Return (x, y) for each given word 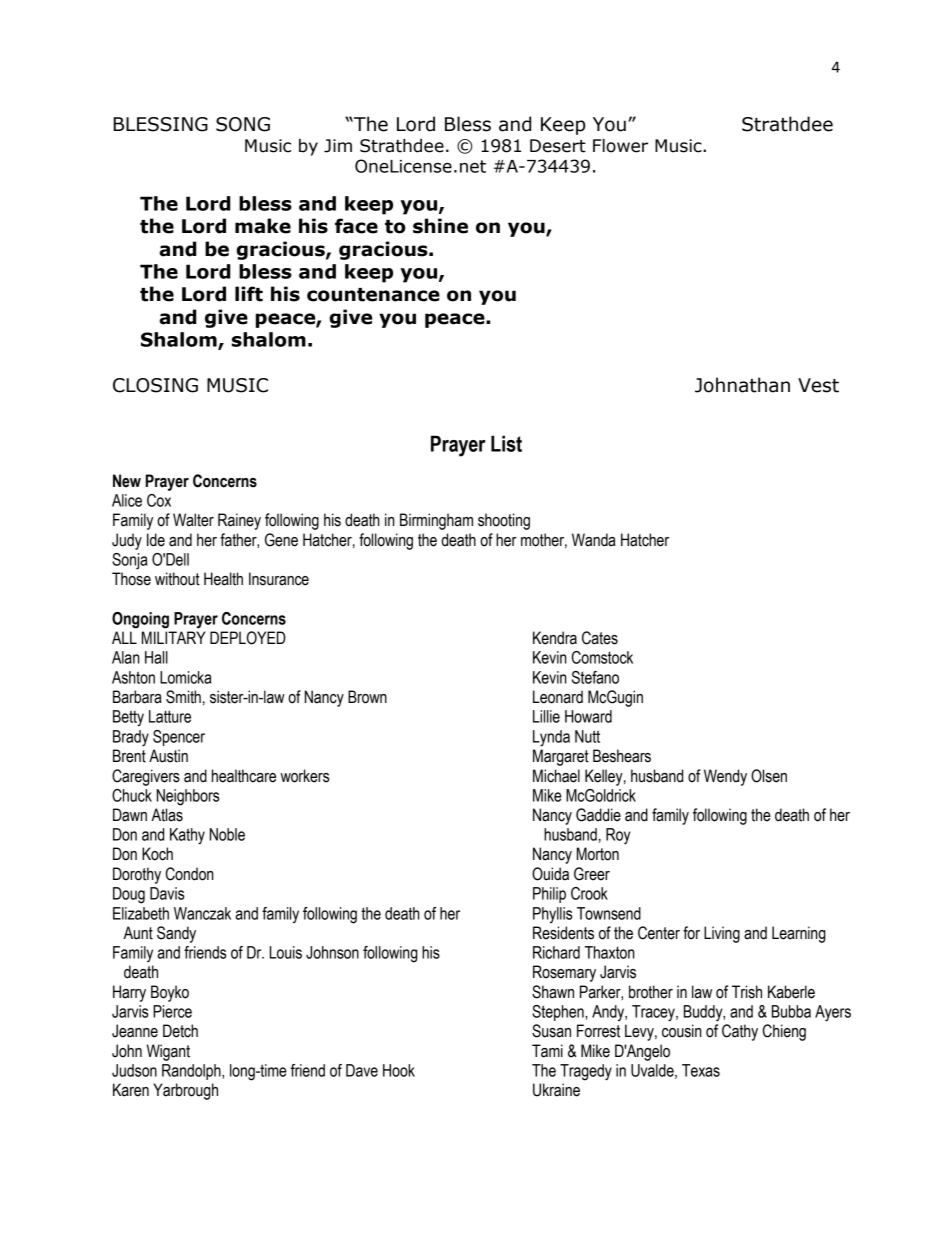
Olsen (769, 776)
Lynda (551, 738)
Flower (620, 146)
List (506, 443)
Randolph (192, 1072)
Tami (547, 1051)
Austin (168, 756)
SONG (243, 124)
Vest (818, 385)
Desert (558, 146)
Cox (159, 500)
